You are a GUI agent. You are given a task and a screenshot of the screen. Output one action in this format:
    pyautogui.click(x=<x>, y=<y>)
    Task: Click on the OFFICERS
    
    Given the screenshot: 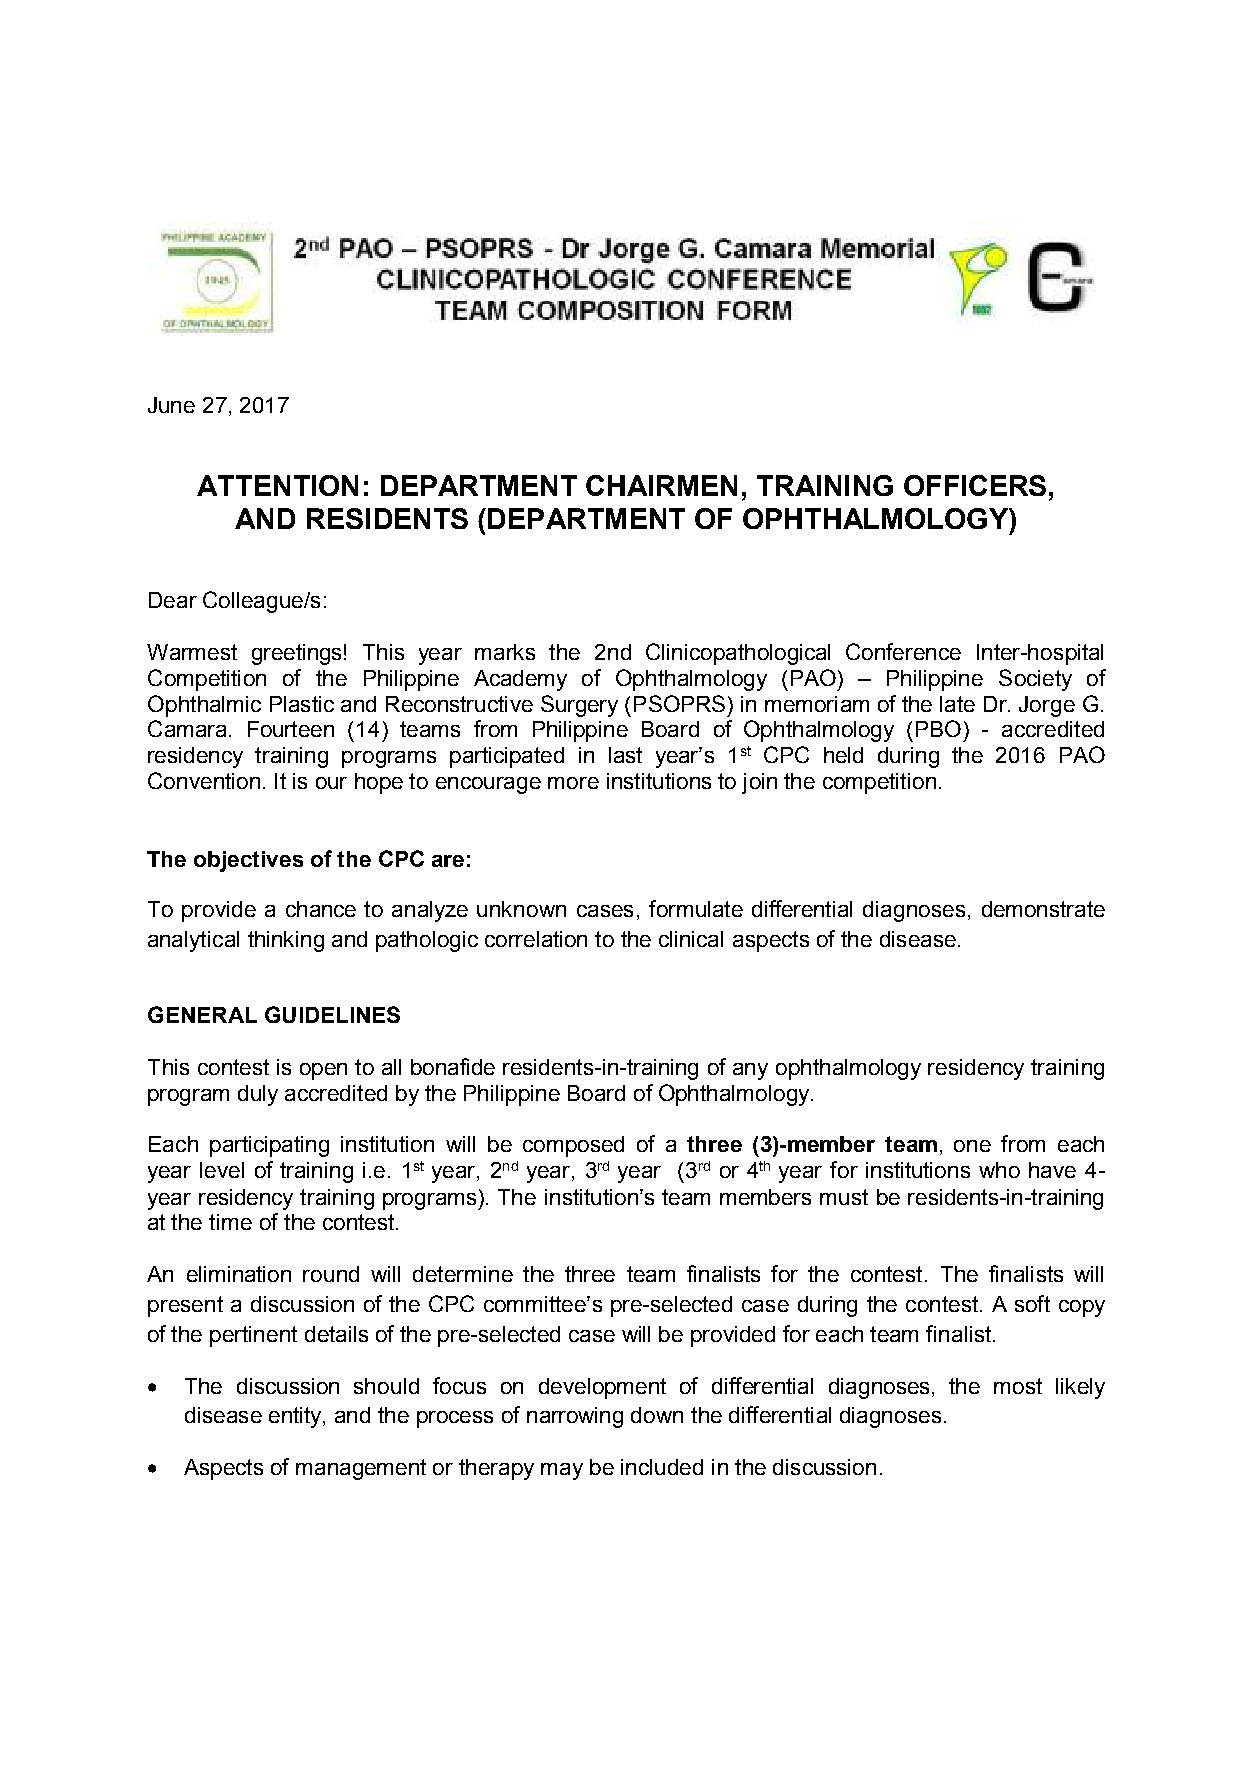 What is the action you would take?
    pyautogui.click(x=975, y=485)
